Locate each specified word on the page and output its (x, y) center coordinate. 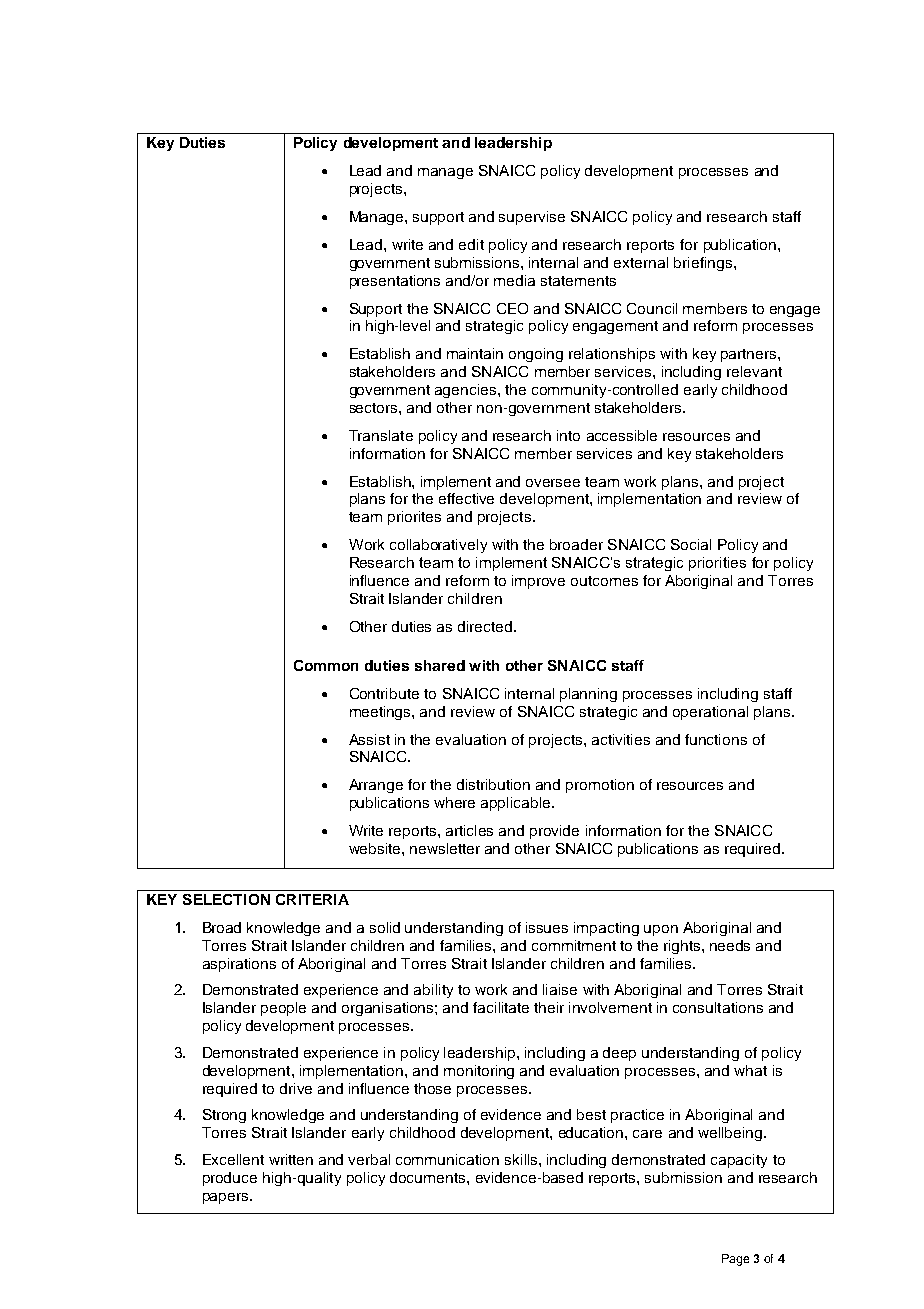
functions (716, 739)
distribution (493, 784)
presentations (395, 282)
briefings (703, 264)
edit (471, 244)
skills (522, 1159)
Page (735, 1260)
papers (227, 1198)
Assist (369, 739)
